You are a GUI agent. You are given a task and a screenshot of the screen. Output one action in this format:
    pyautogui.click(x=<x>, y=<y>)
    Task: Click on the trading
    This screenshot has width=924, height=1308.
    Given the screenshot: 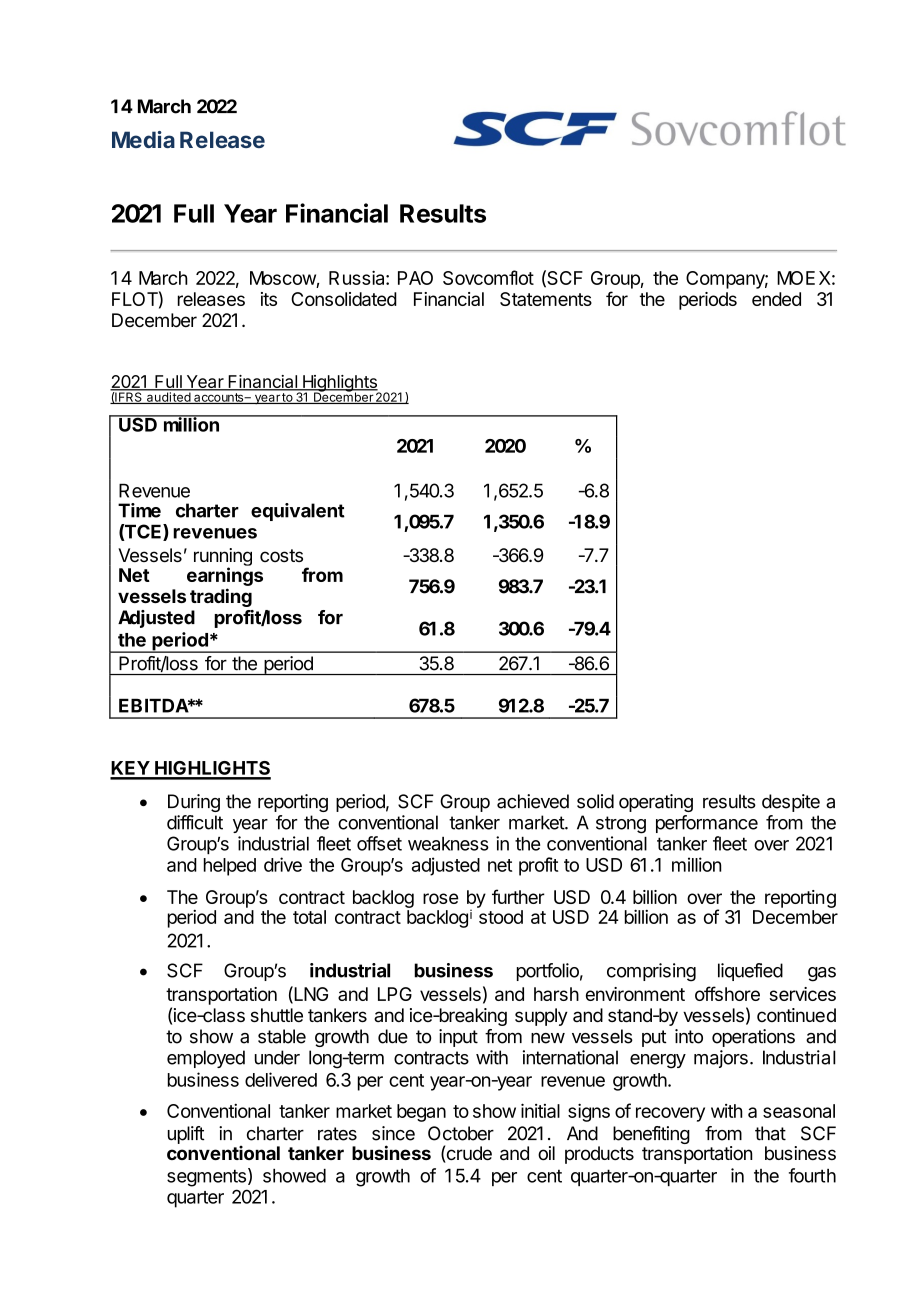 What is the action you would take?
    pyautogui.click(x=221, y=597)
